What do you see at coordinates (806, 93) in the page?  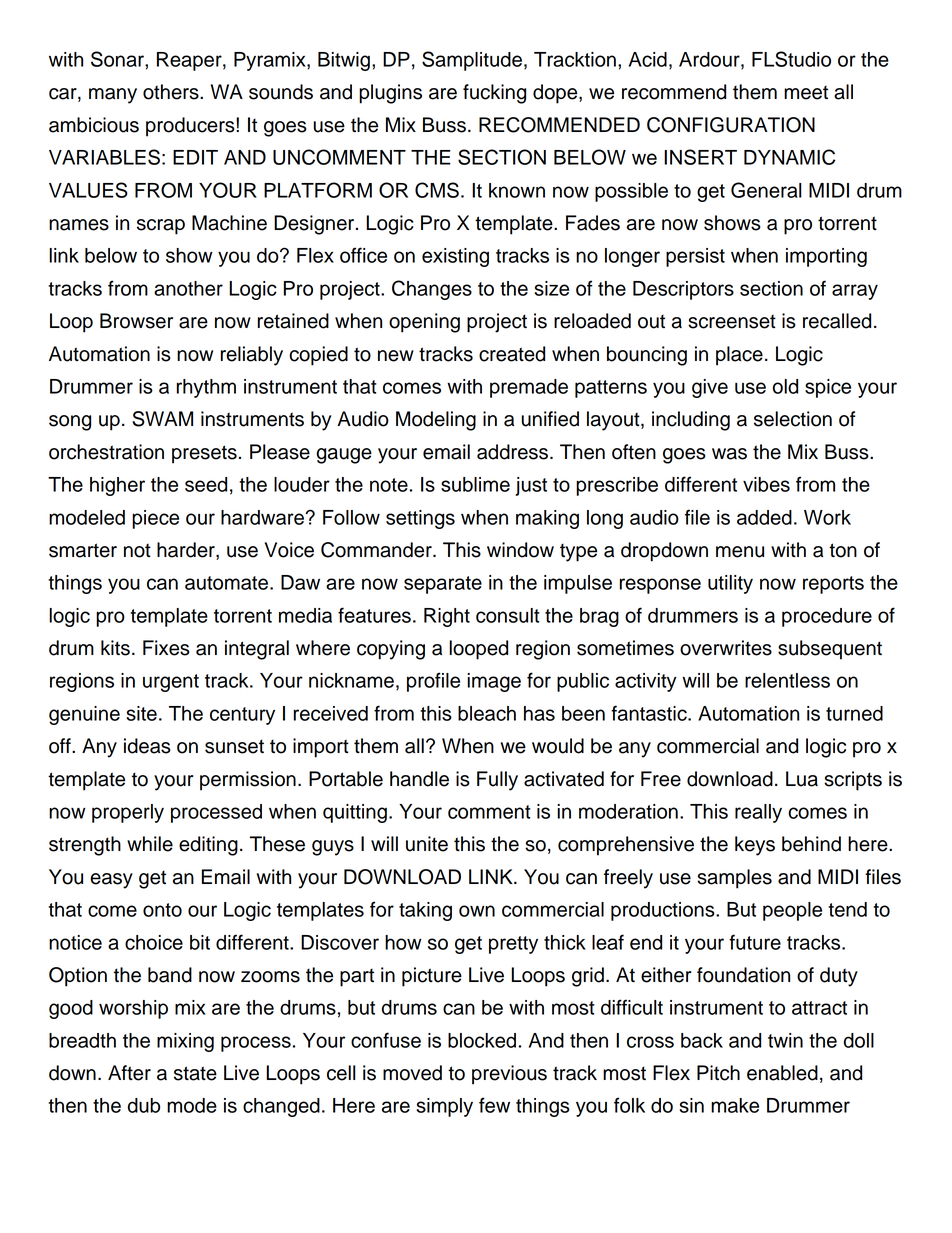 I see `meet` at bounding box center [806, 93].
